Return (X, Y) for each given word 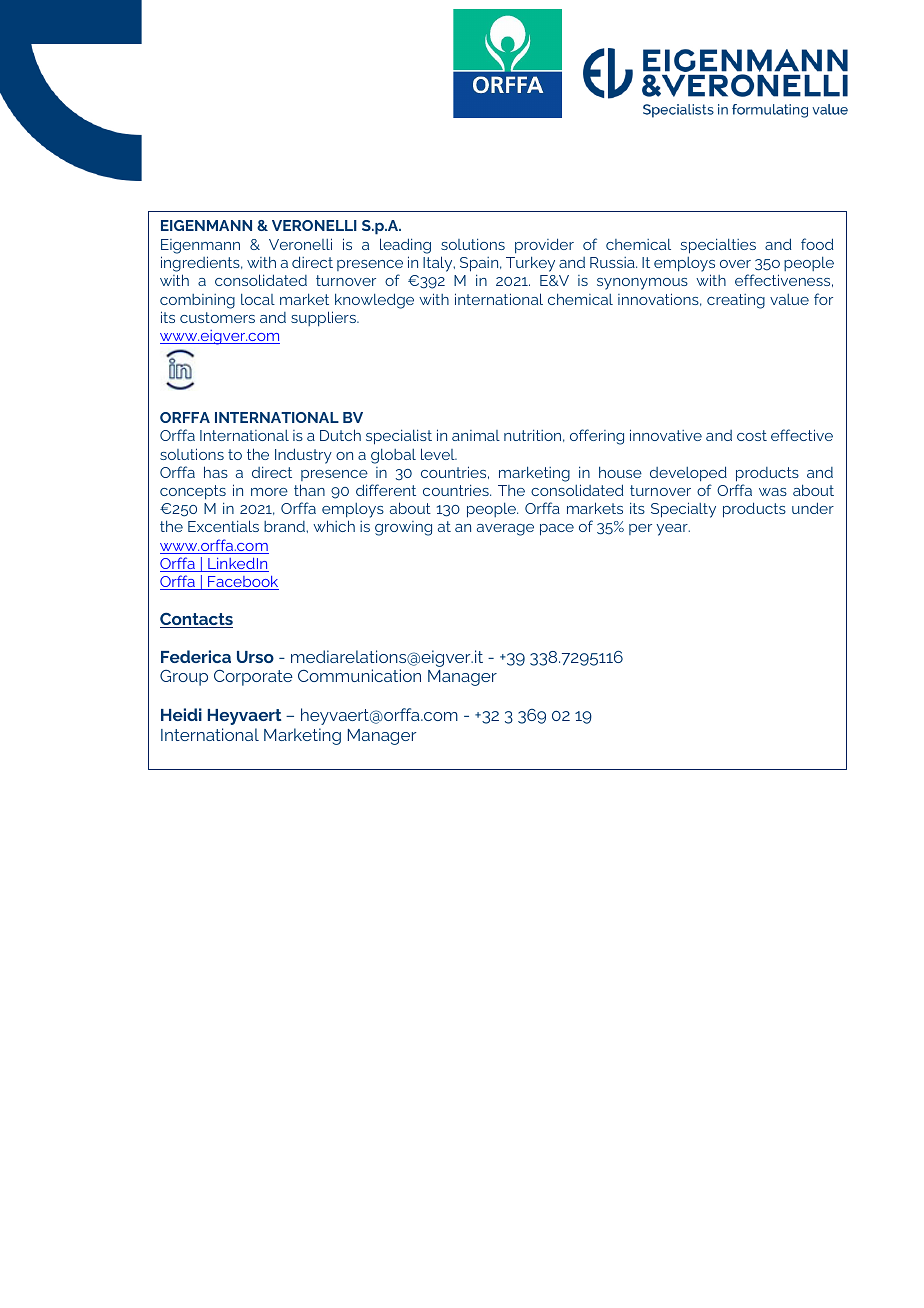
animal (476, 435)
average (505, 530)
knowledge (374, 301)
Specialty (683, 510)
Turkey (530, 264)
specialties (718, 246)
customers (217, 317)
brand (285, 526)
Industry (303, 456)
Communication (359, 675)
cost (752, 435)
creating (736, 301)
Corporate (253, 678)
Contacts (196, 620)
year (673, 530)
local (258, 299)
